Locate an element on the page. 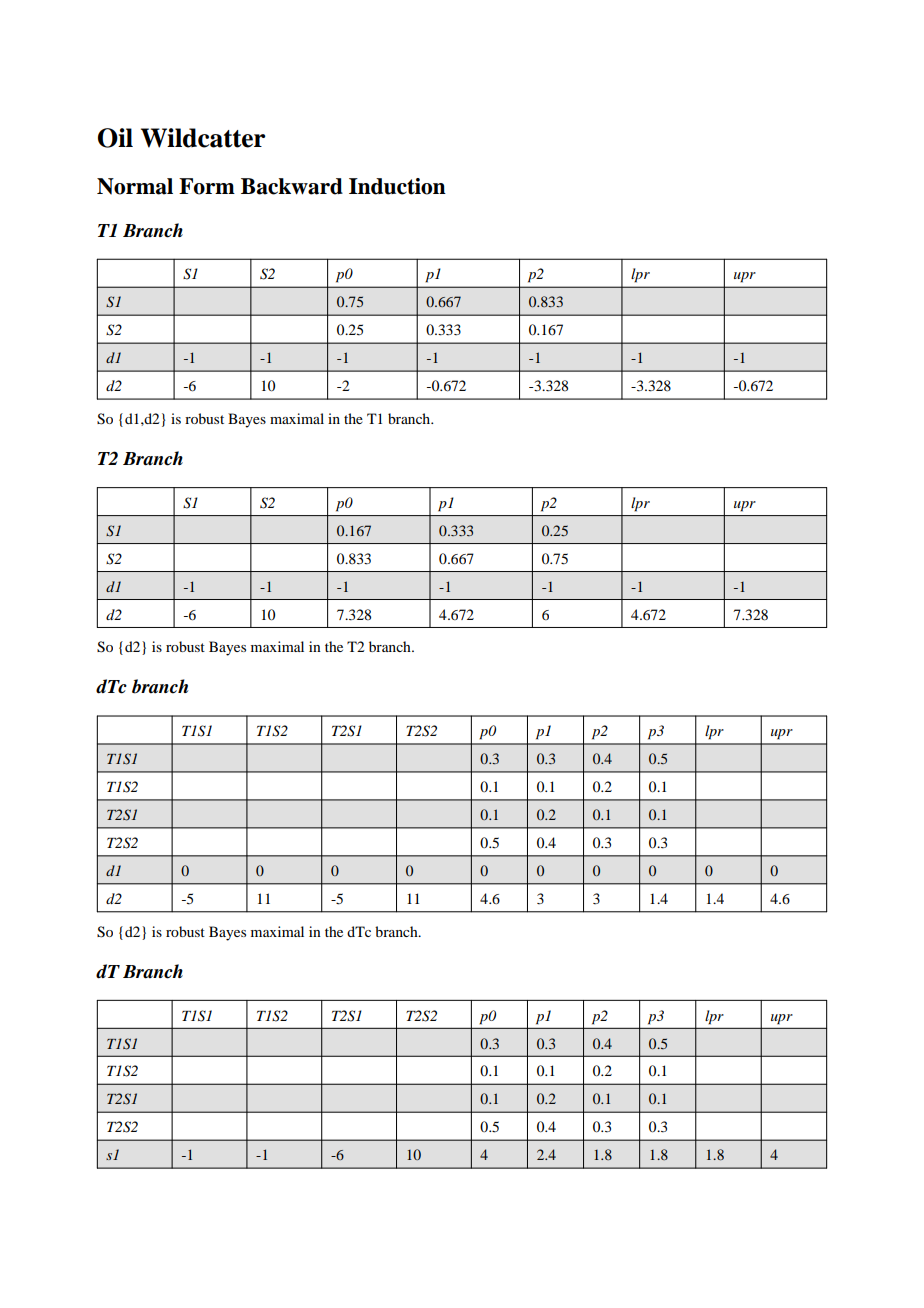 The width and height of the image is (924, 1308). Wildcatter is located at coordinates (203, 138).
